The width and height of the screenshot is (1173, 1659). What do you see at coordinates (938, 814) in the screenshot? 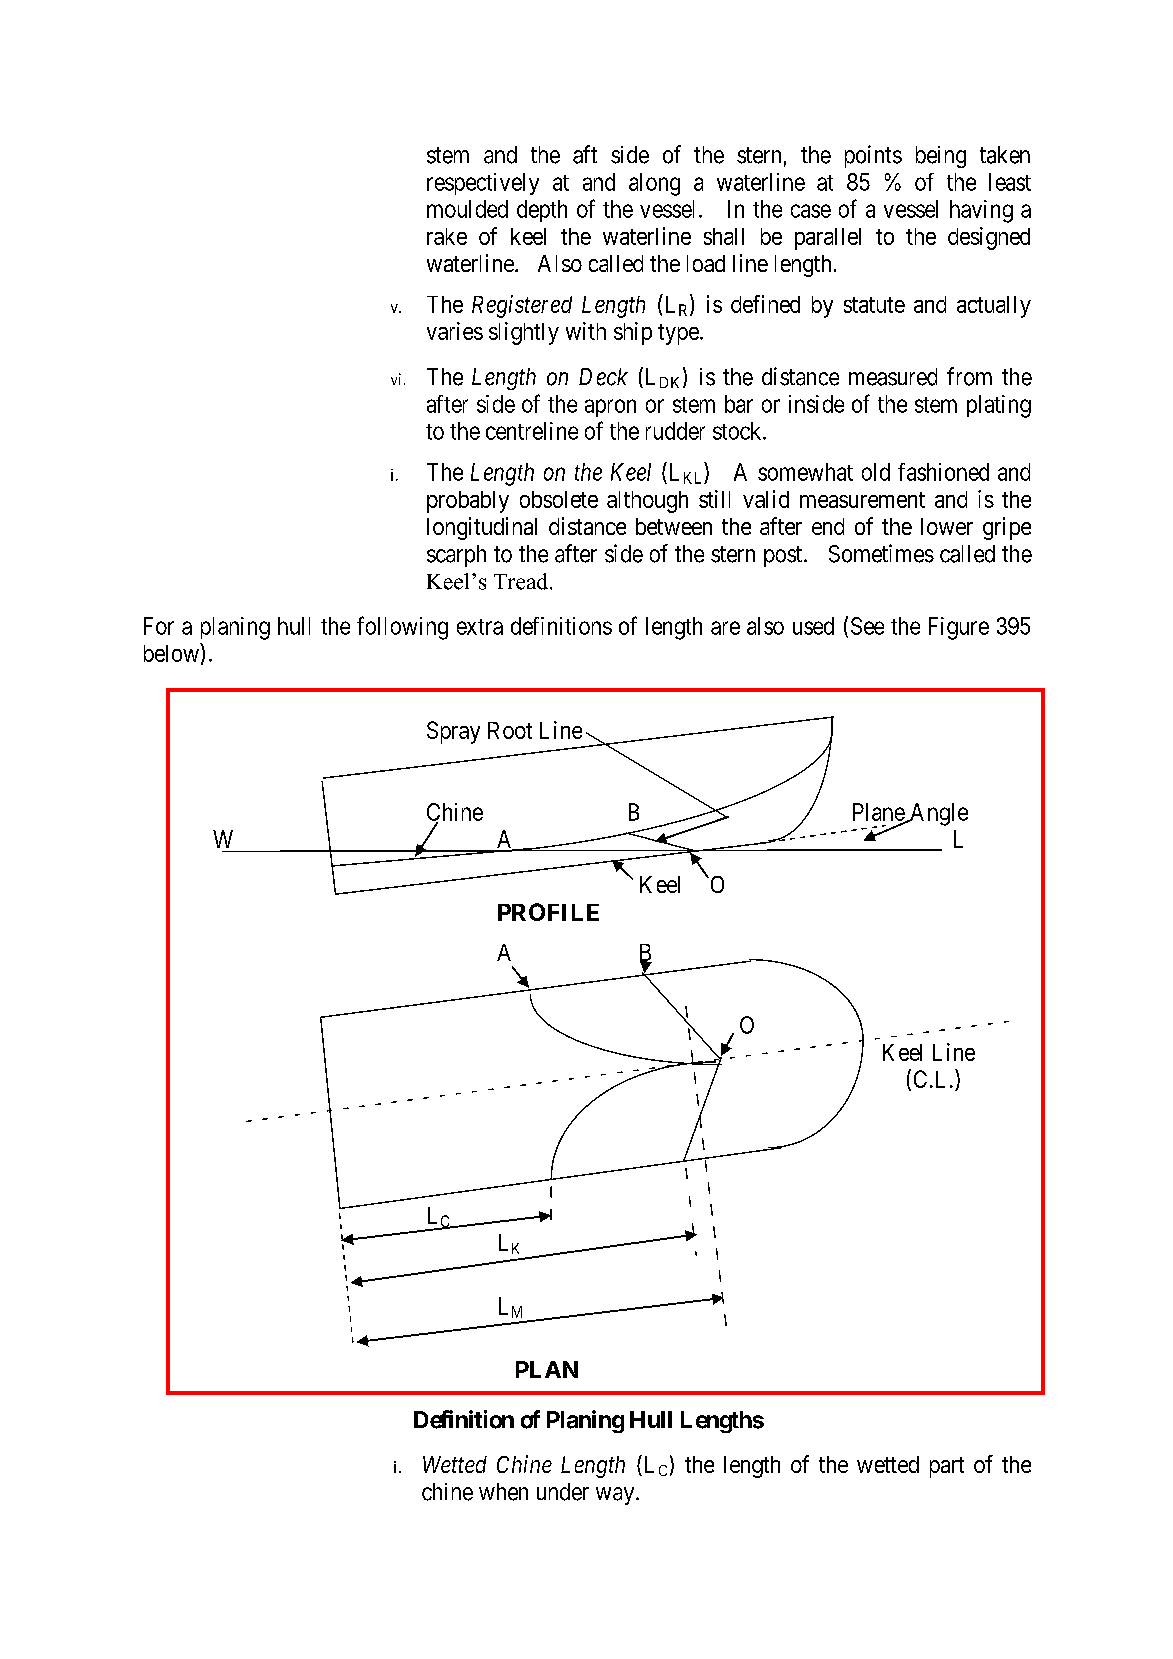
I see `Angle` at bounding box center [938, 814].
